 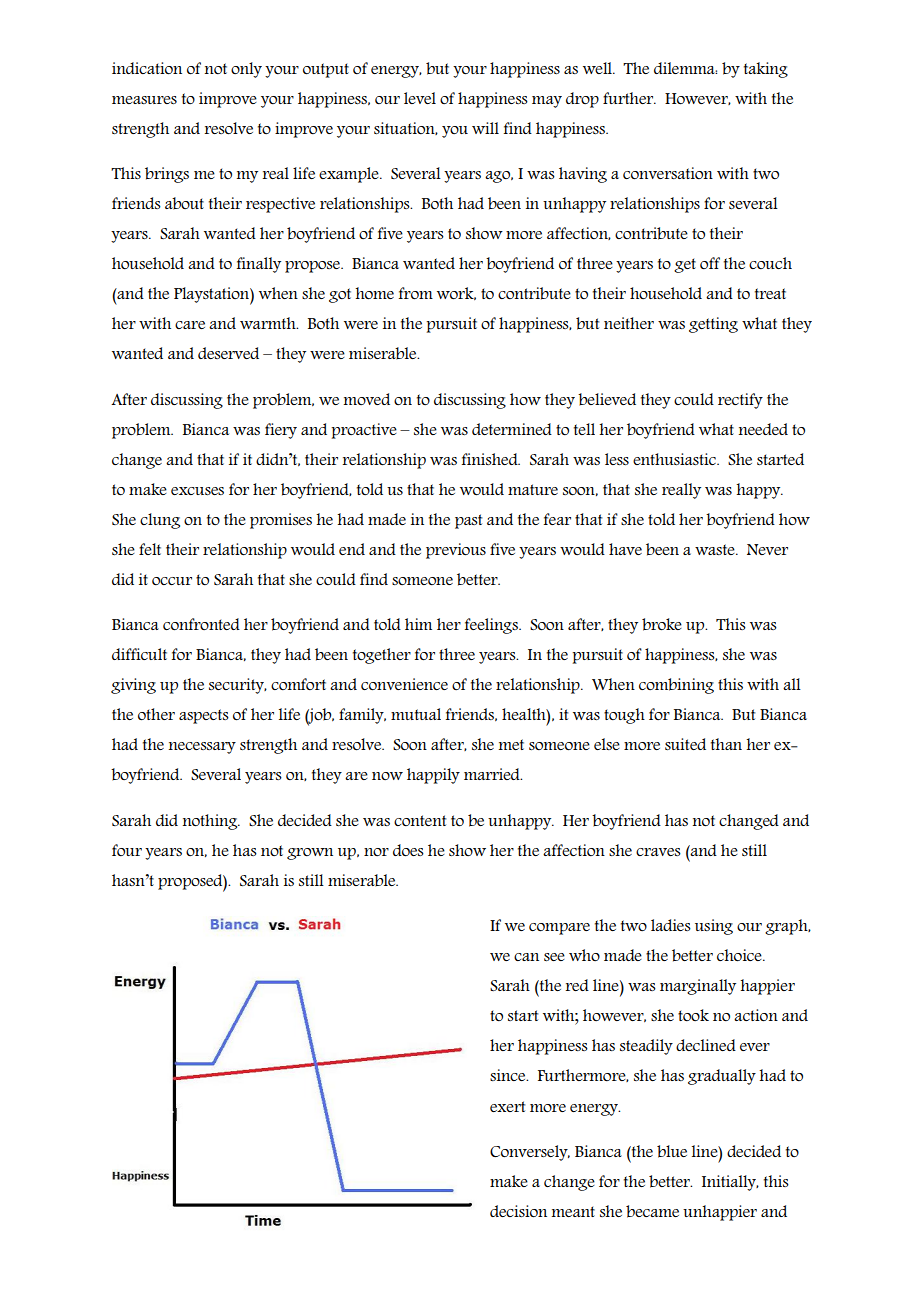 I want to click on taking, so click(x=766, y=70).
